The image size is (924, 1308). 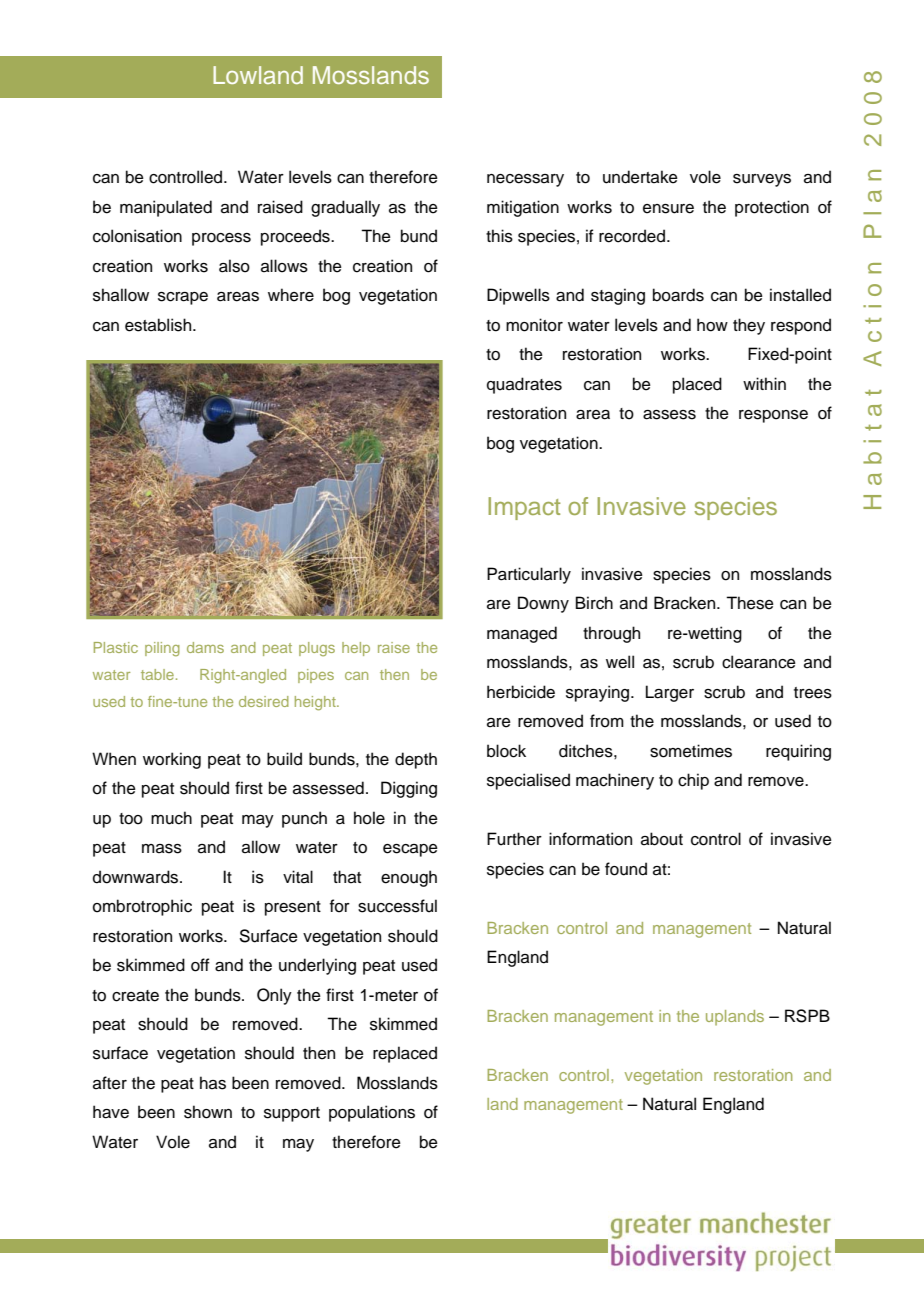 What do you see at coordinates (409, 789) in the document?
I see `Digging` at bounding box center [409, 789].
